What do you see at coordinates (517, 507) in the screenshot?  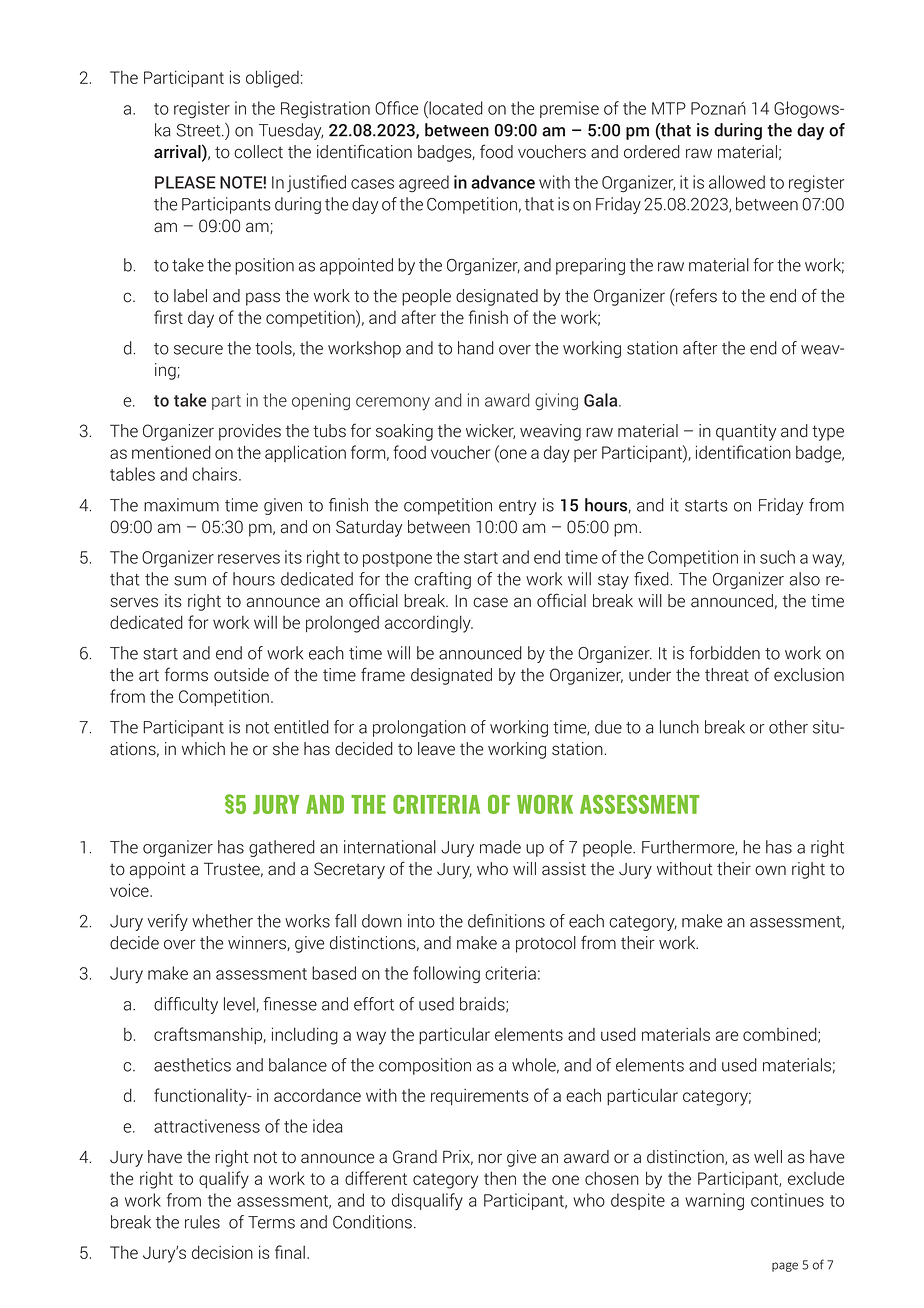 I see `entry` at bounding box center [517, 507].
